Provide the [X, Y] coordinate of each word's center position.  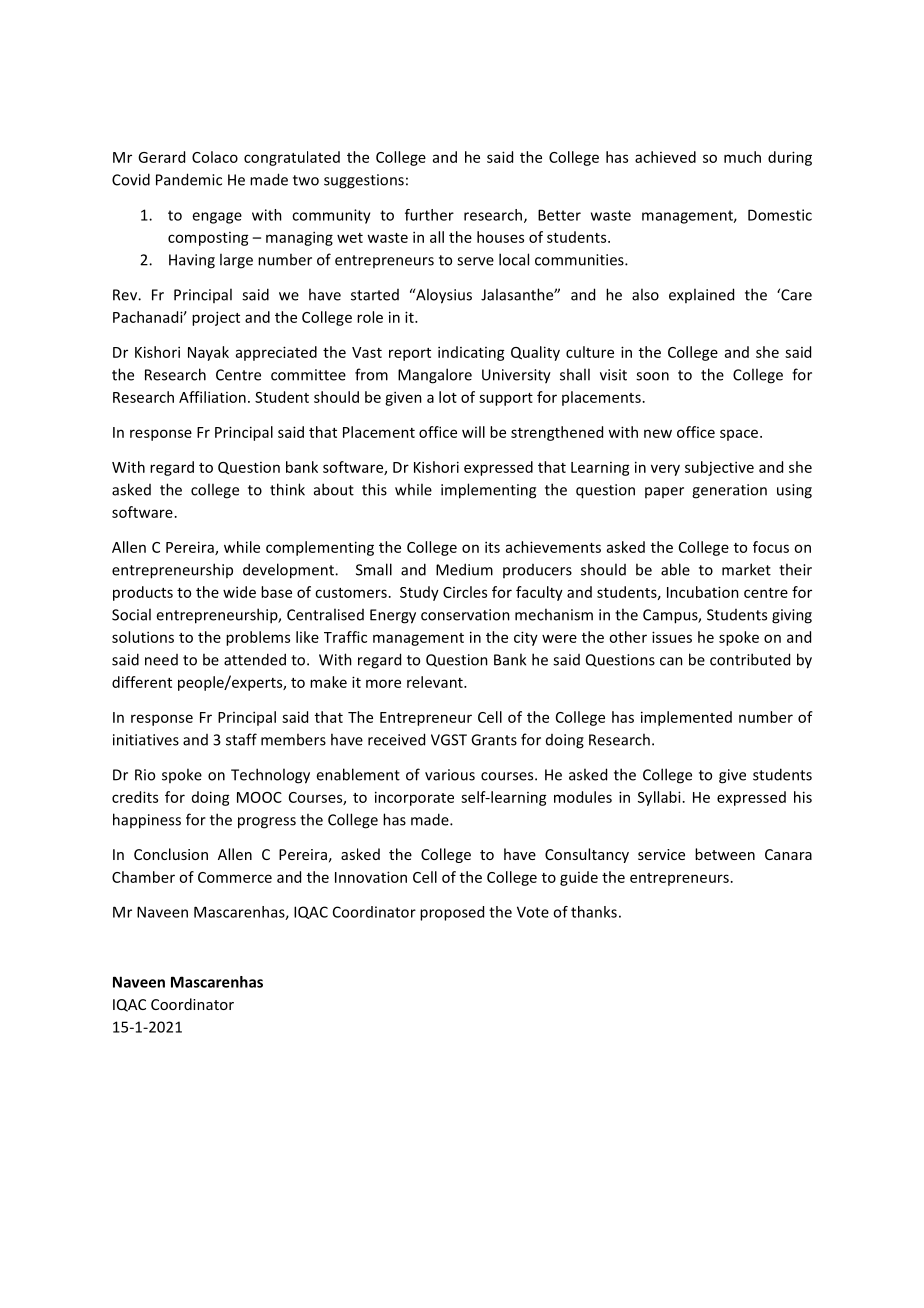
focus [771, 547]
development [289, 571]
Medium [464, 569]
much [742, 157]
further [429, 215]
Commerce [235, 877]
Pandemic [189, 179]
